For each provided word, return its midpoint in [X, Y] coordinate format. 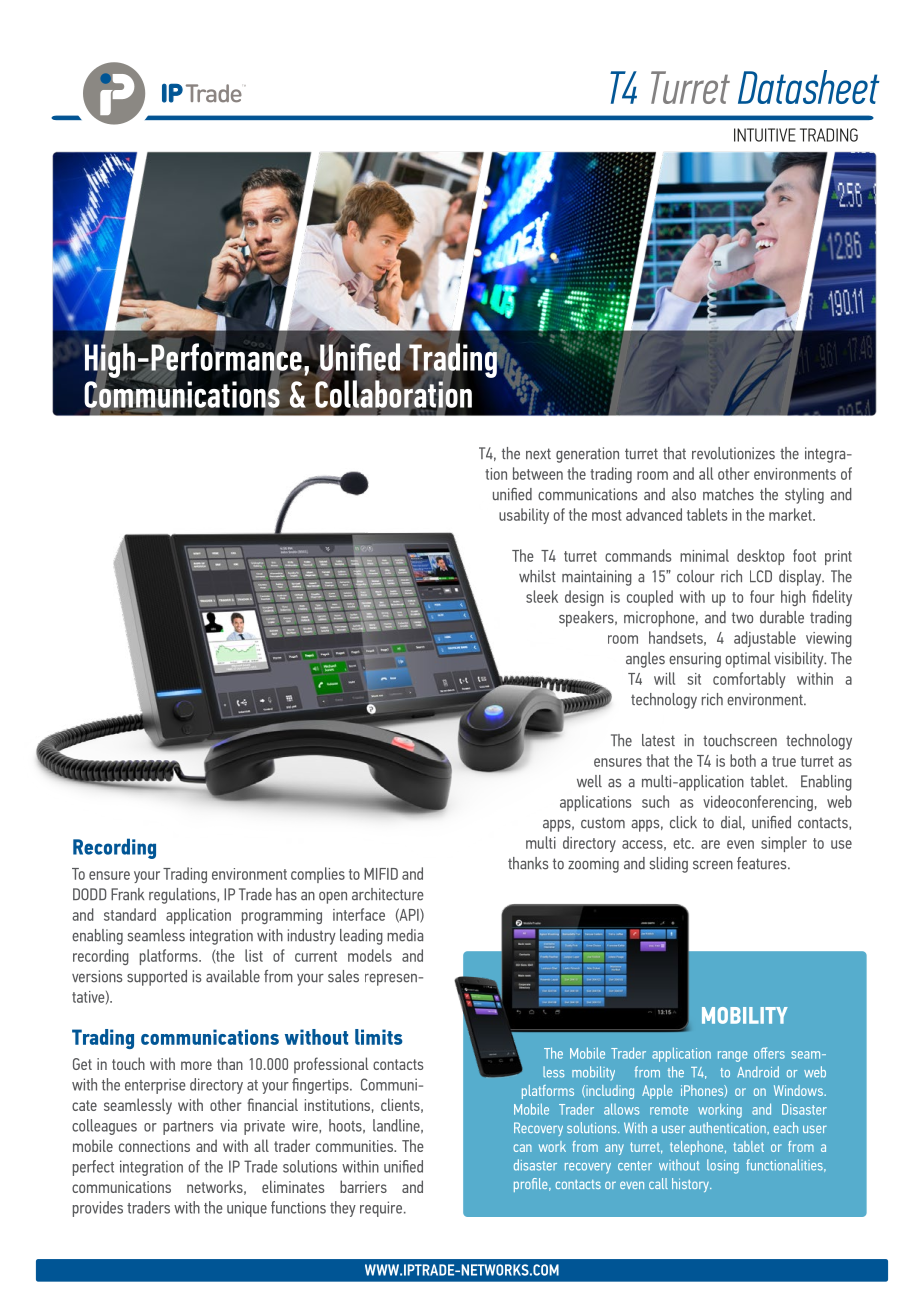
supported [157, 978]
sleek [542, 596]
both [743, 760]
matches [728, 494]
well [589, 781]
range [732, 1056]
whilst [537, 576]
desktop [761, 557]
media [405, 935]
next [538, 454]
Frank [127, 894]
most [607, 515]
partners [188, 1128]
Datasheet [809, 87]
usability [524, 516]
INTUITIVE [765, 135]
